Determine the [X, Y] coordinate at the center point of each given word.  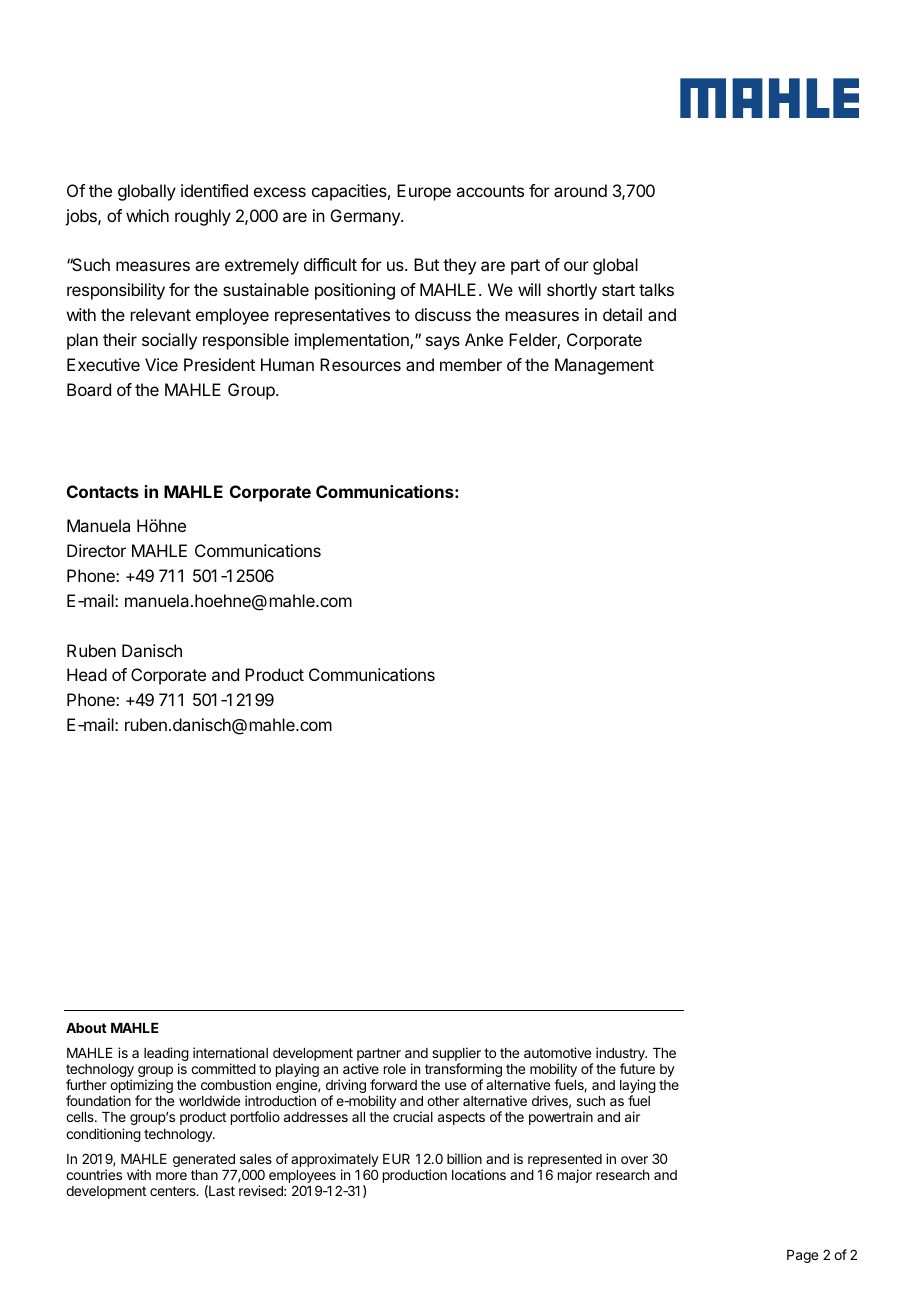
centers [174, 1191]
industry [621, 1055]
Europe [424, 192]
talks [656, 289]
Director [96, 550]
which [147, 215]
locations [479, 1174]
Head [87, 674]
